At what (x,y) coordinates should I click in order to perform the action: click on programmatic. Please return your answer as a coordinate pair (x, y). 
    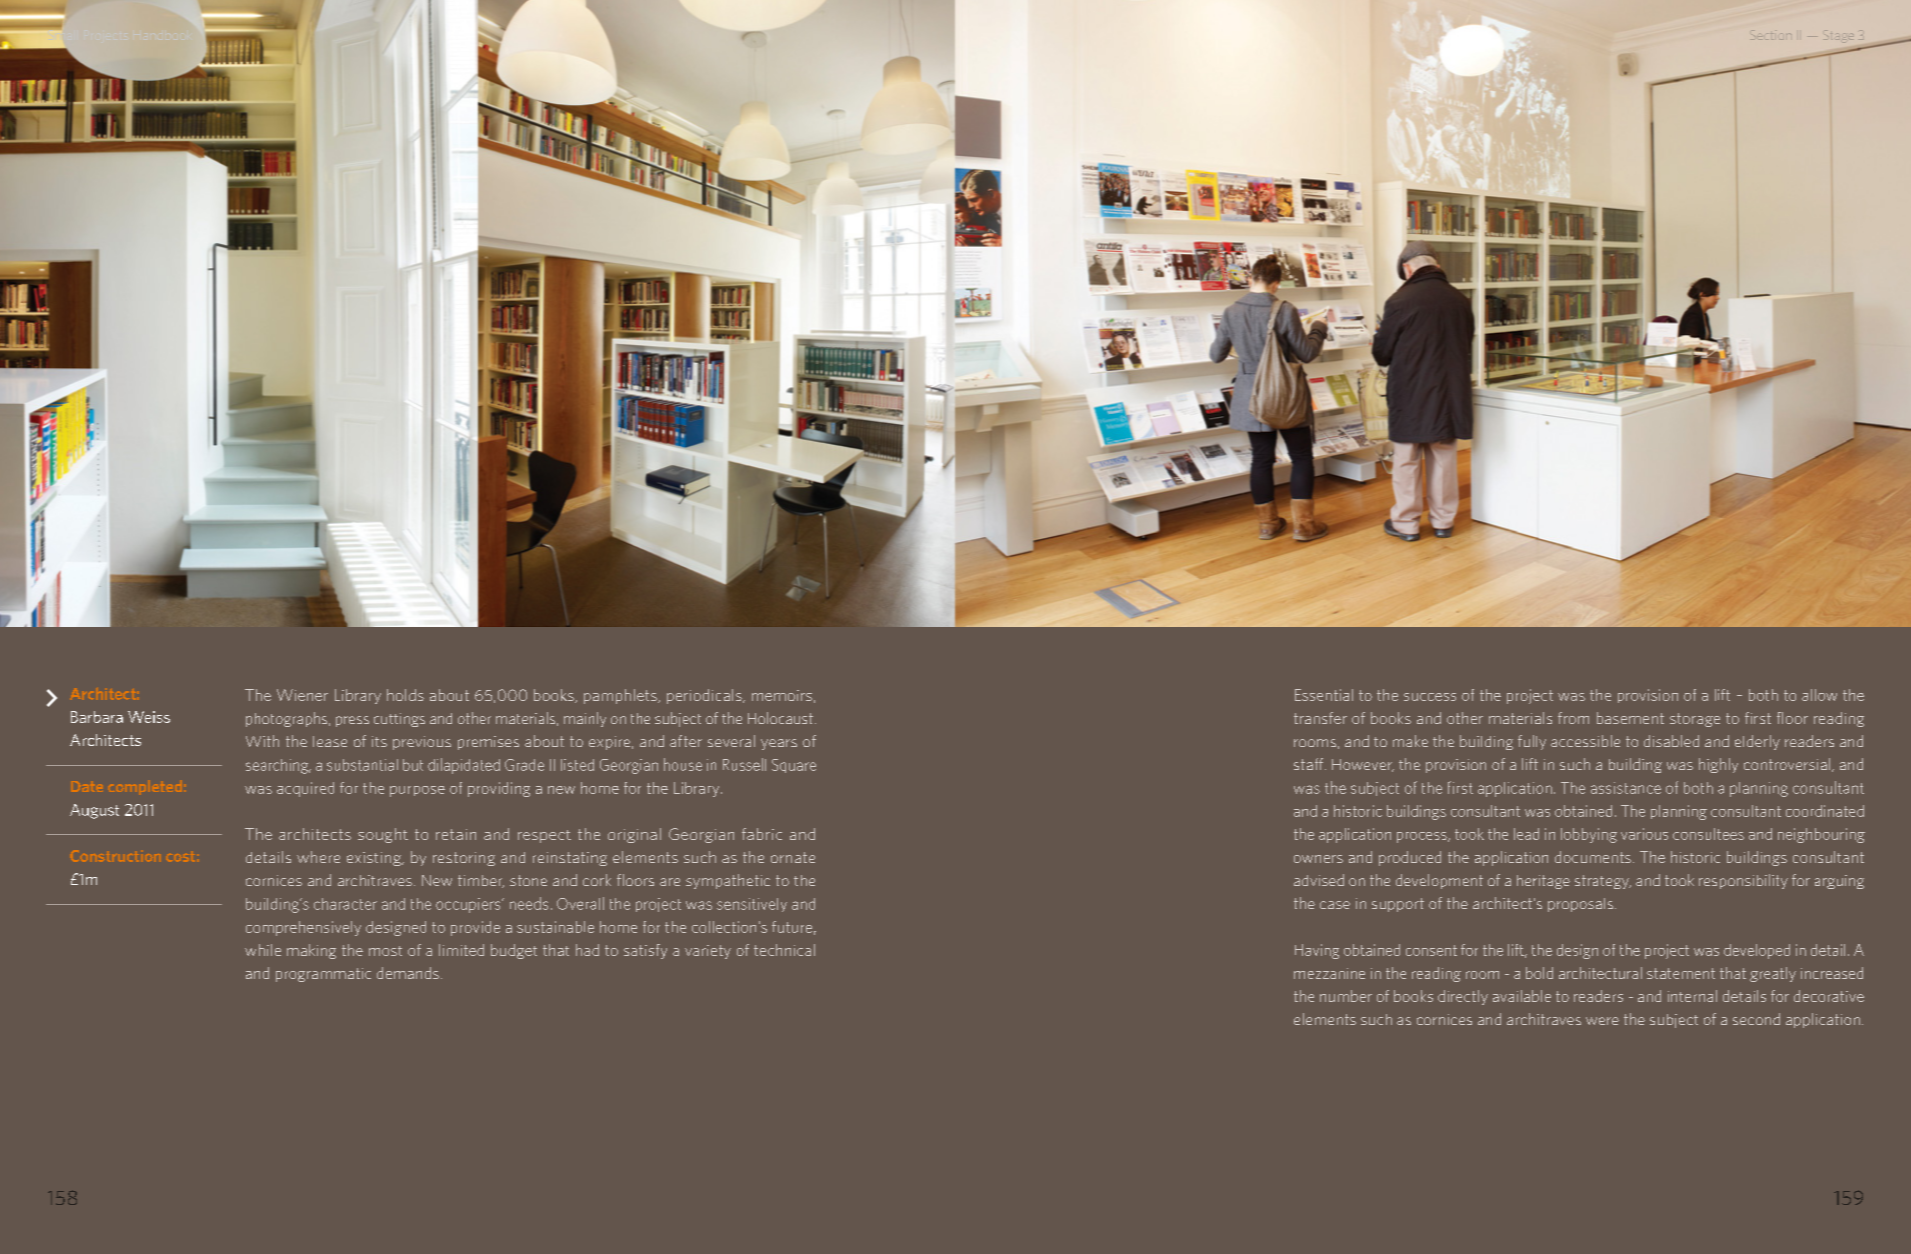
    Looking at the image, I should click on (323, 975).
